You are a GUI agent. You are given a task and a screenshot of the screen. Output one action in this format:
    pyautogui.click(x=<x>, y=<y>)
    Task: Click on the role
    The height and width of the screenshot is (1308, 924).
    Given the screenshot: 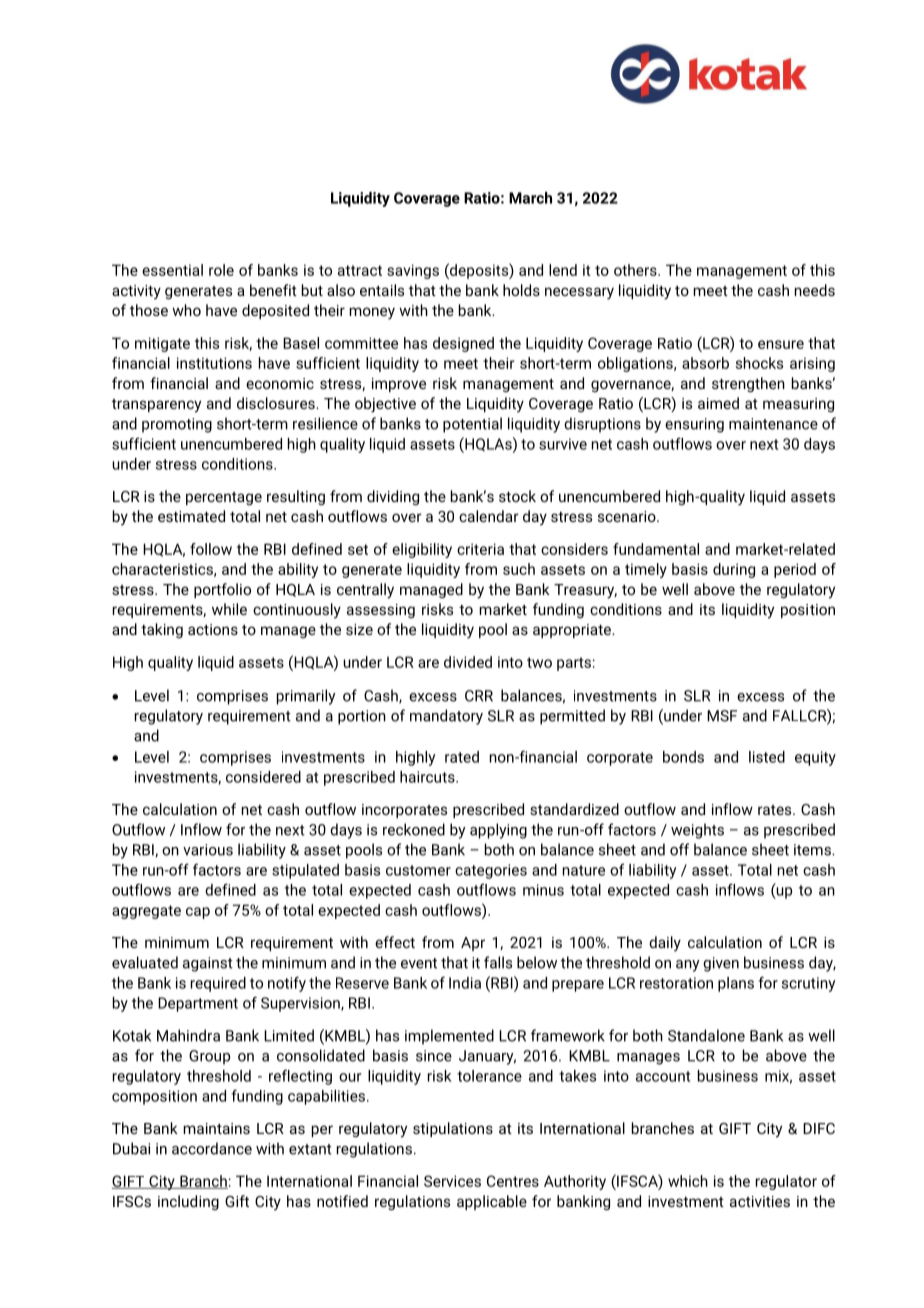 What is the action you would take?
    pyautogui.click(x=221, y=270)
